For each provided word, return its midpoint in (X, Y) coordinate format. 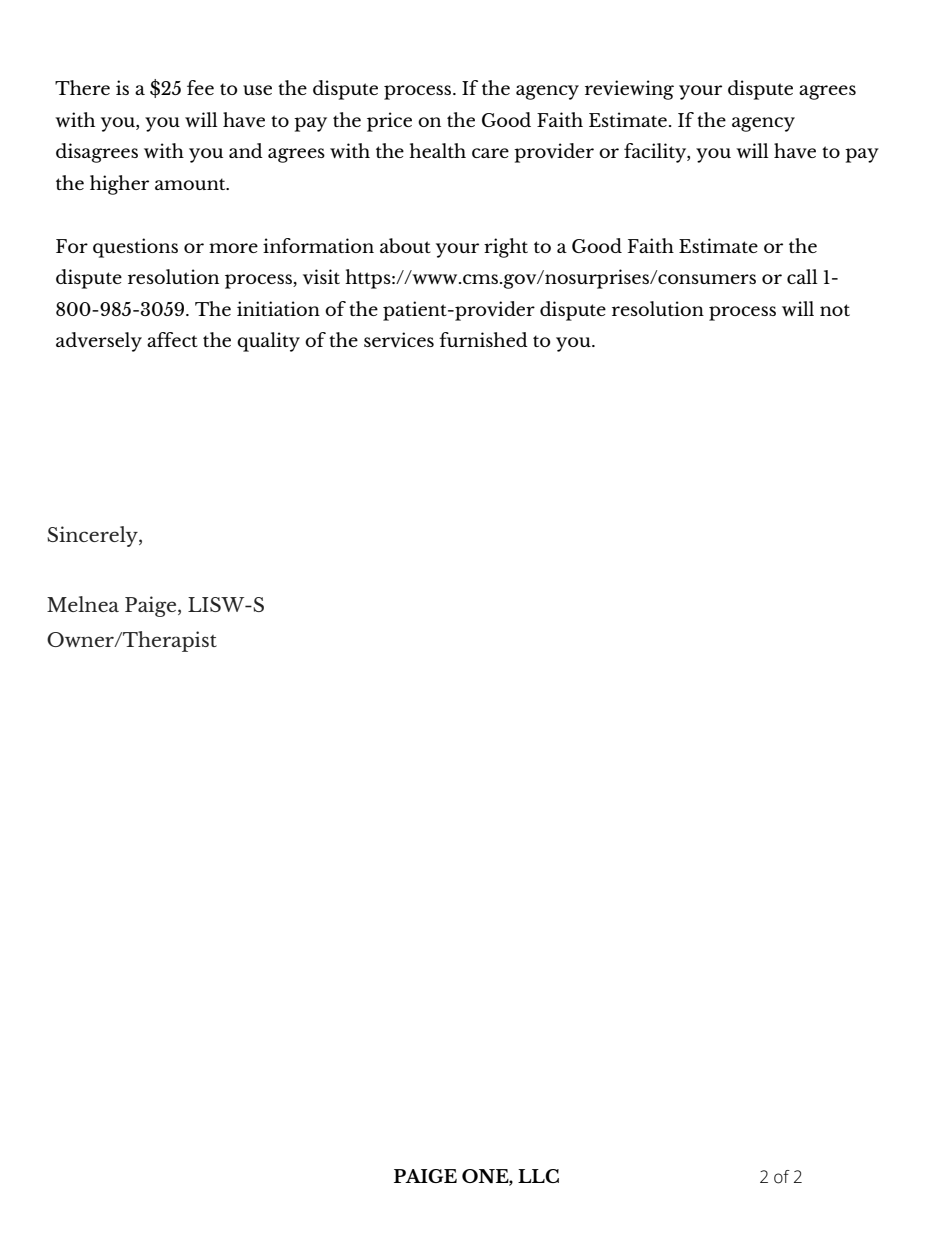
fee (200, 87)
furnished (483, 339)
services (399, 340)
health (437, 150)
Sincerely (93, 536)
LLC (538, 1176)
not (835, 310)
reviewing (629, 90)
